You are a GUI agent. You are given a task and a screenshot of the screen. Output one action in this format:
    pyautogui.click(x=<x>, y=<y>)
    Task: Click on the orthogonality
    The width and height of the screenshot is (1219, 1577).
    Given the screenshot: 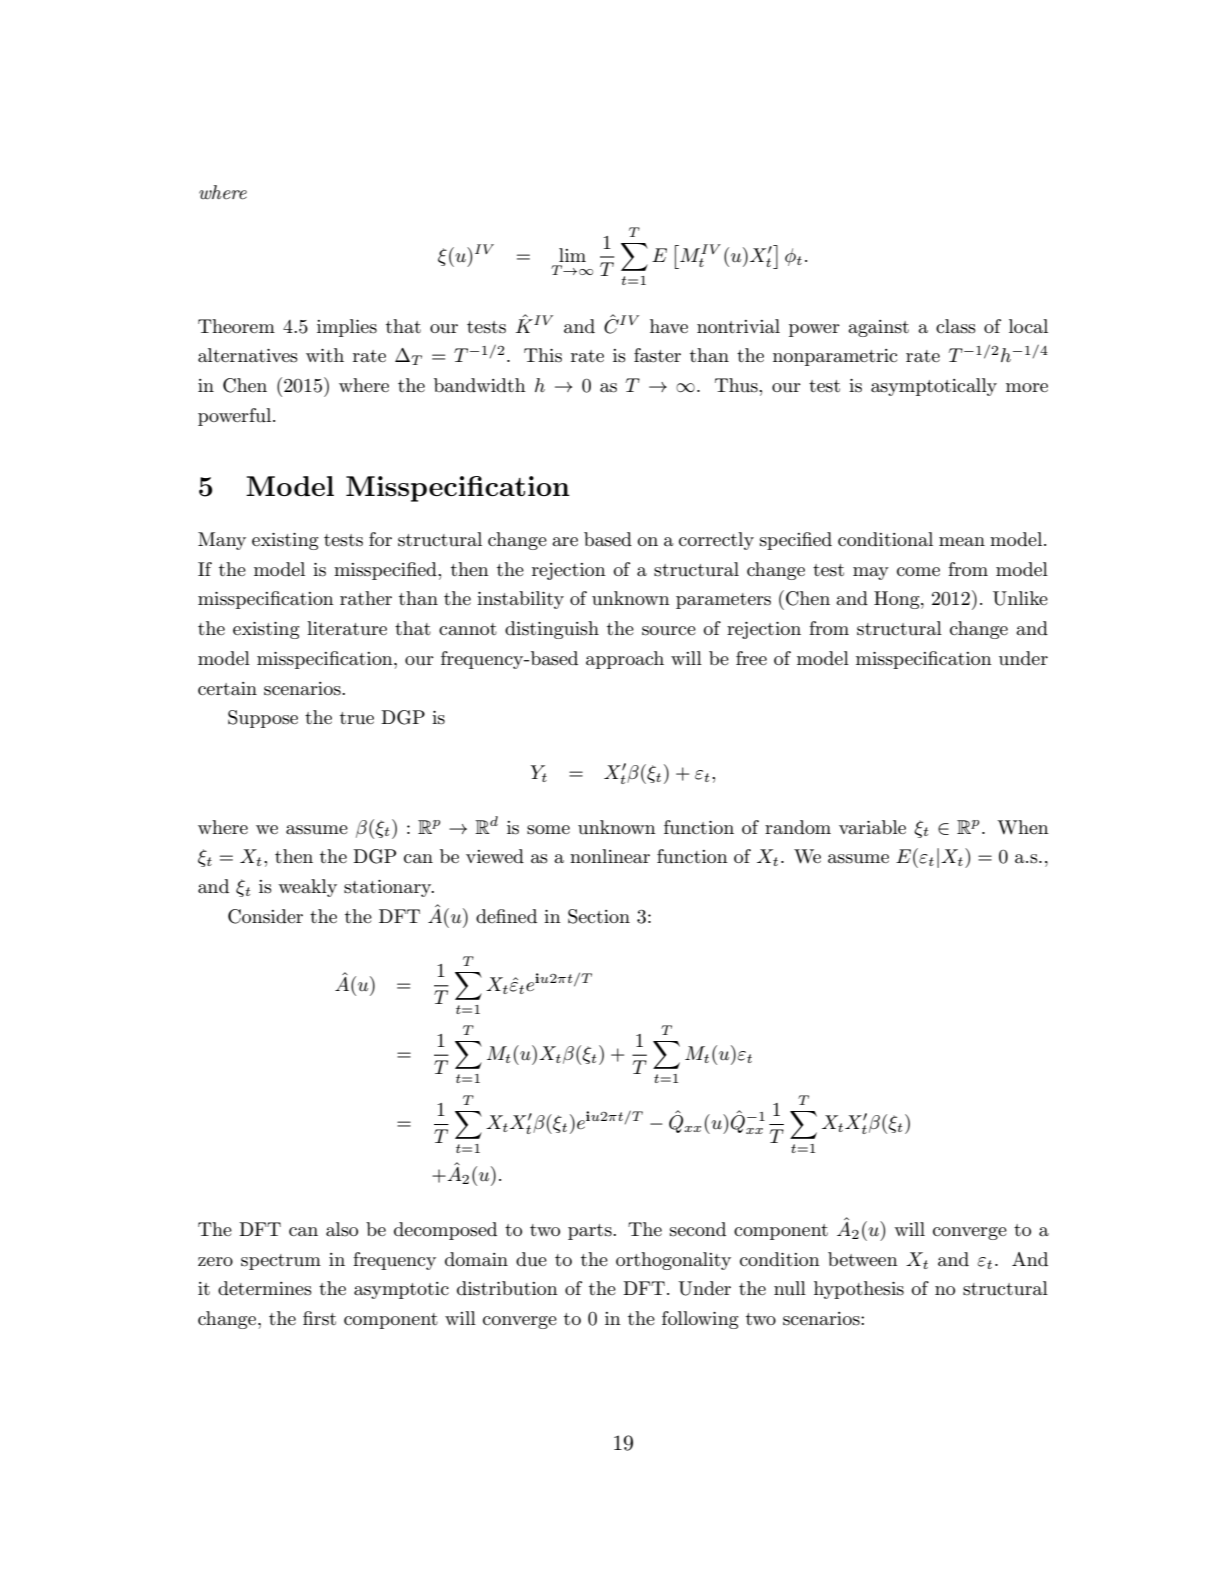 What is the action you would take?
    pyautogui.click(x=673, y=1261)
